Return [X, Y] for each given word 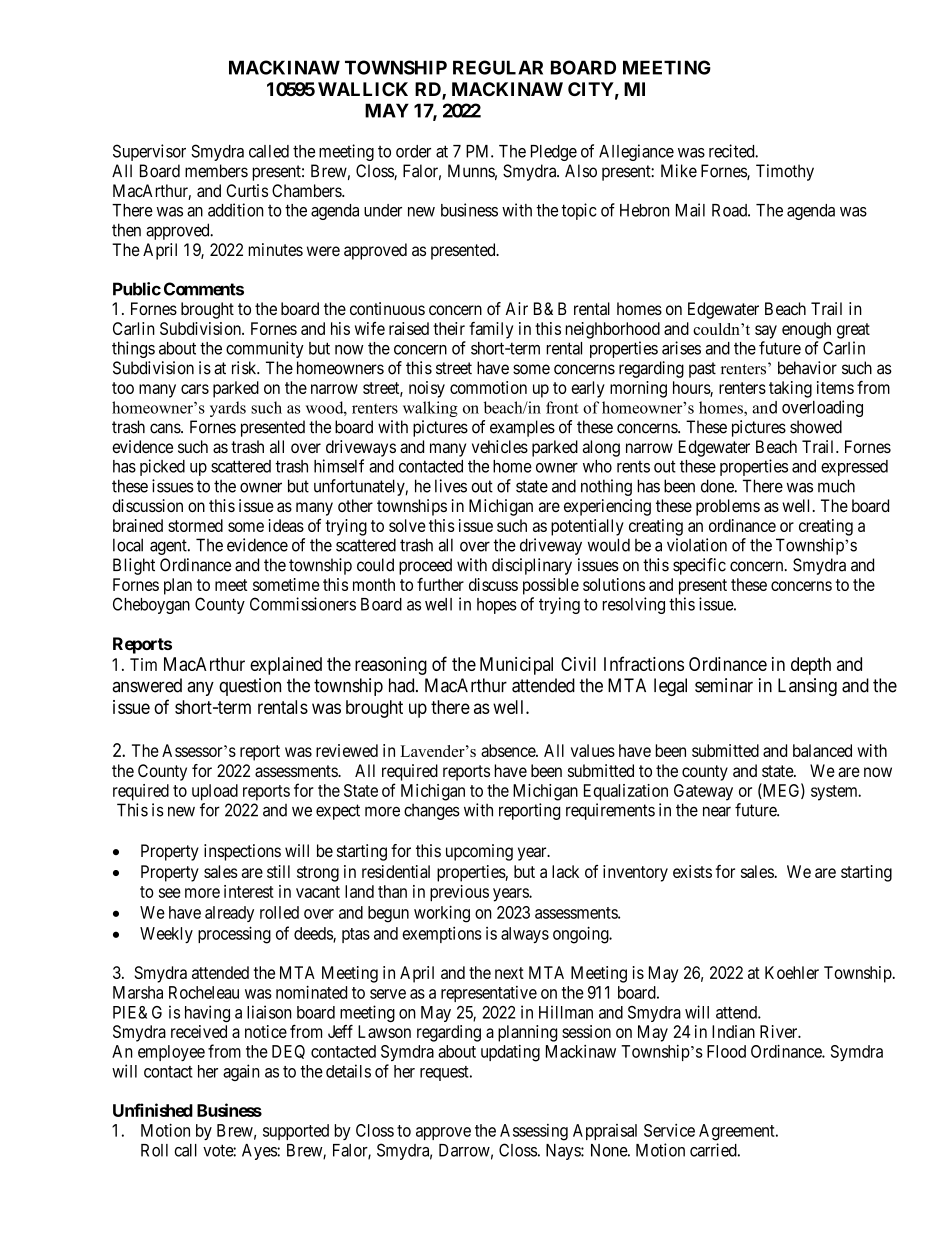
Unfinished [153, 1110]
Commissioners [303, 604]
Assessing [534, 1132]
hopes [497, 606]
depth [811, 666]
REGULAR [498, 67]
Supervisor [149, 152]
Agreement [738, 1132]
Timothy [785, 172]
